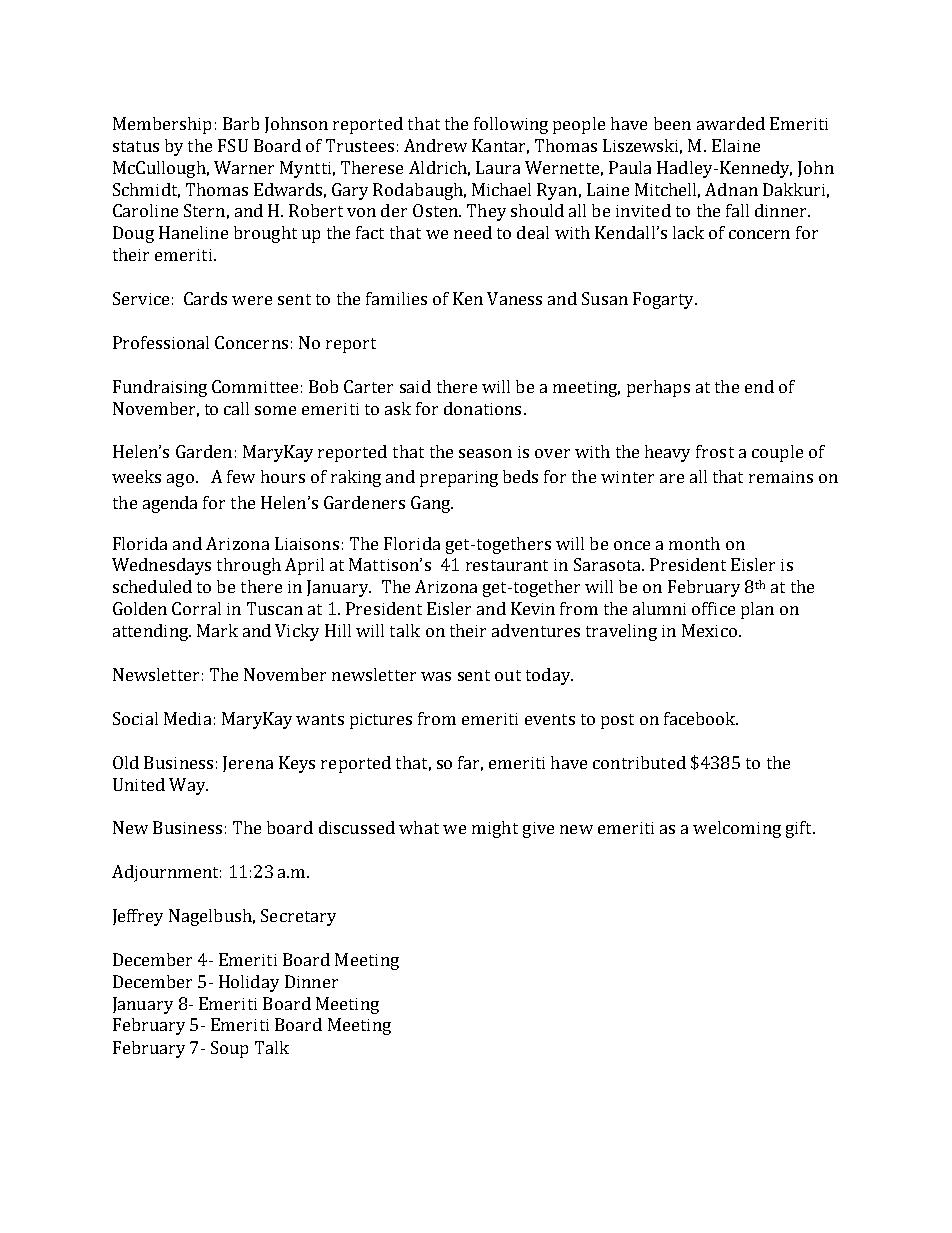 The width and height of the screenshot is (952, 1233). What do you see at coordinates (550, 719) in the screenshot?
I see `events` at bounding box center [550, 719].
